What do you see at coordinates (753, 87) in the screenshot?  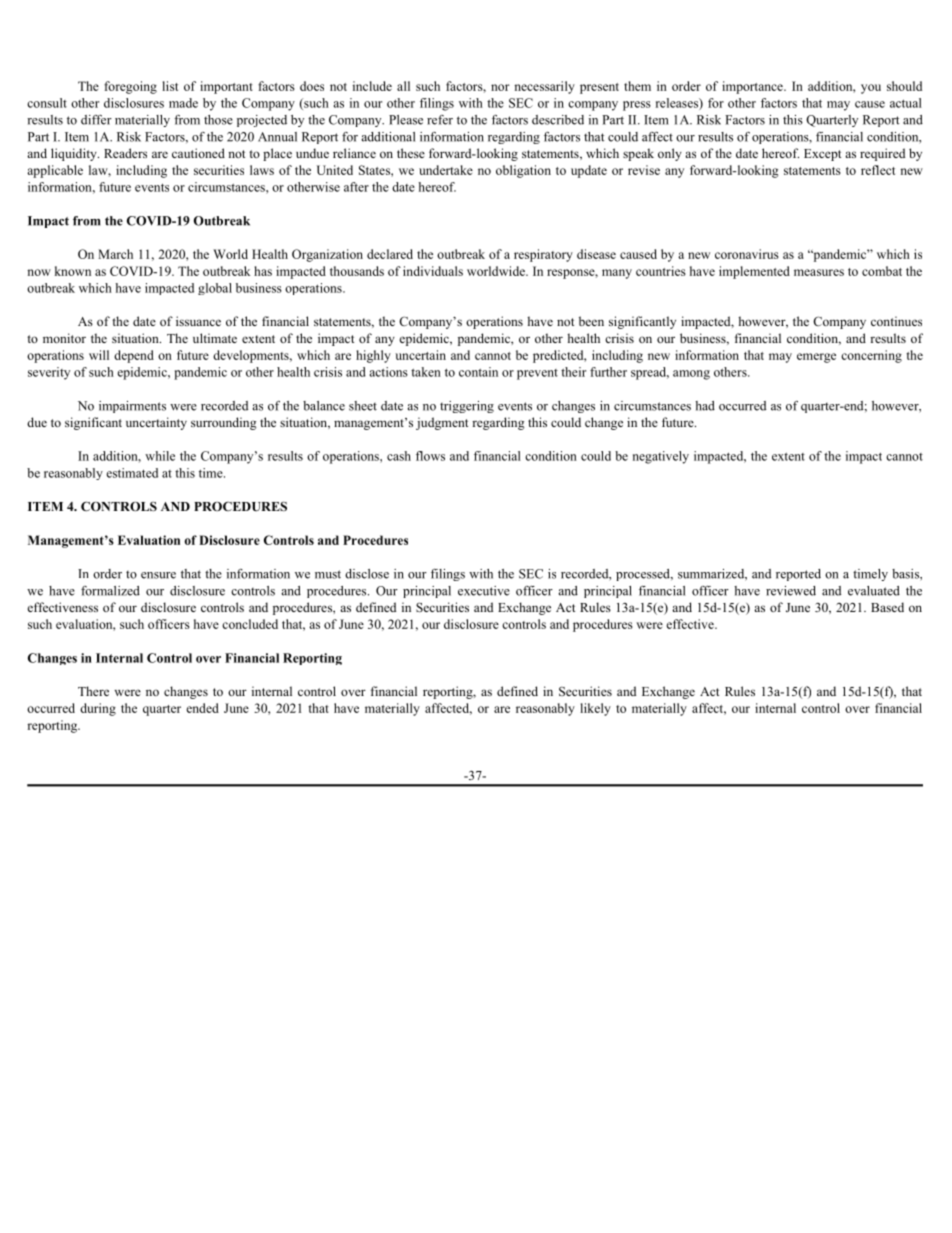 I see `importance` at bounding box center [753, 87].
